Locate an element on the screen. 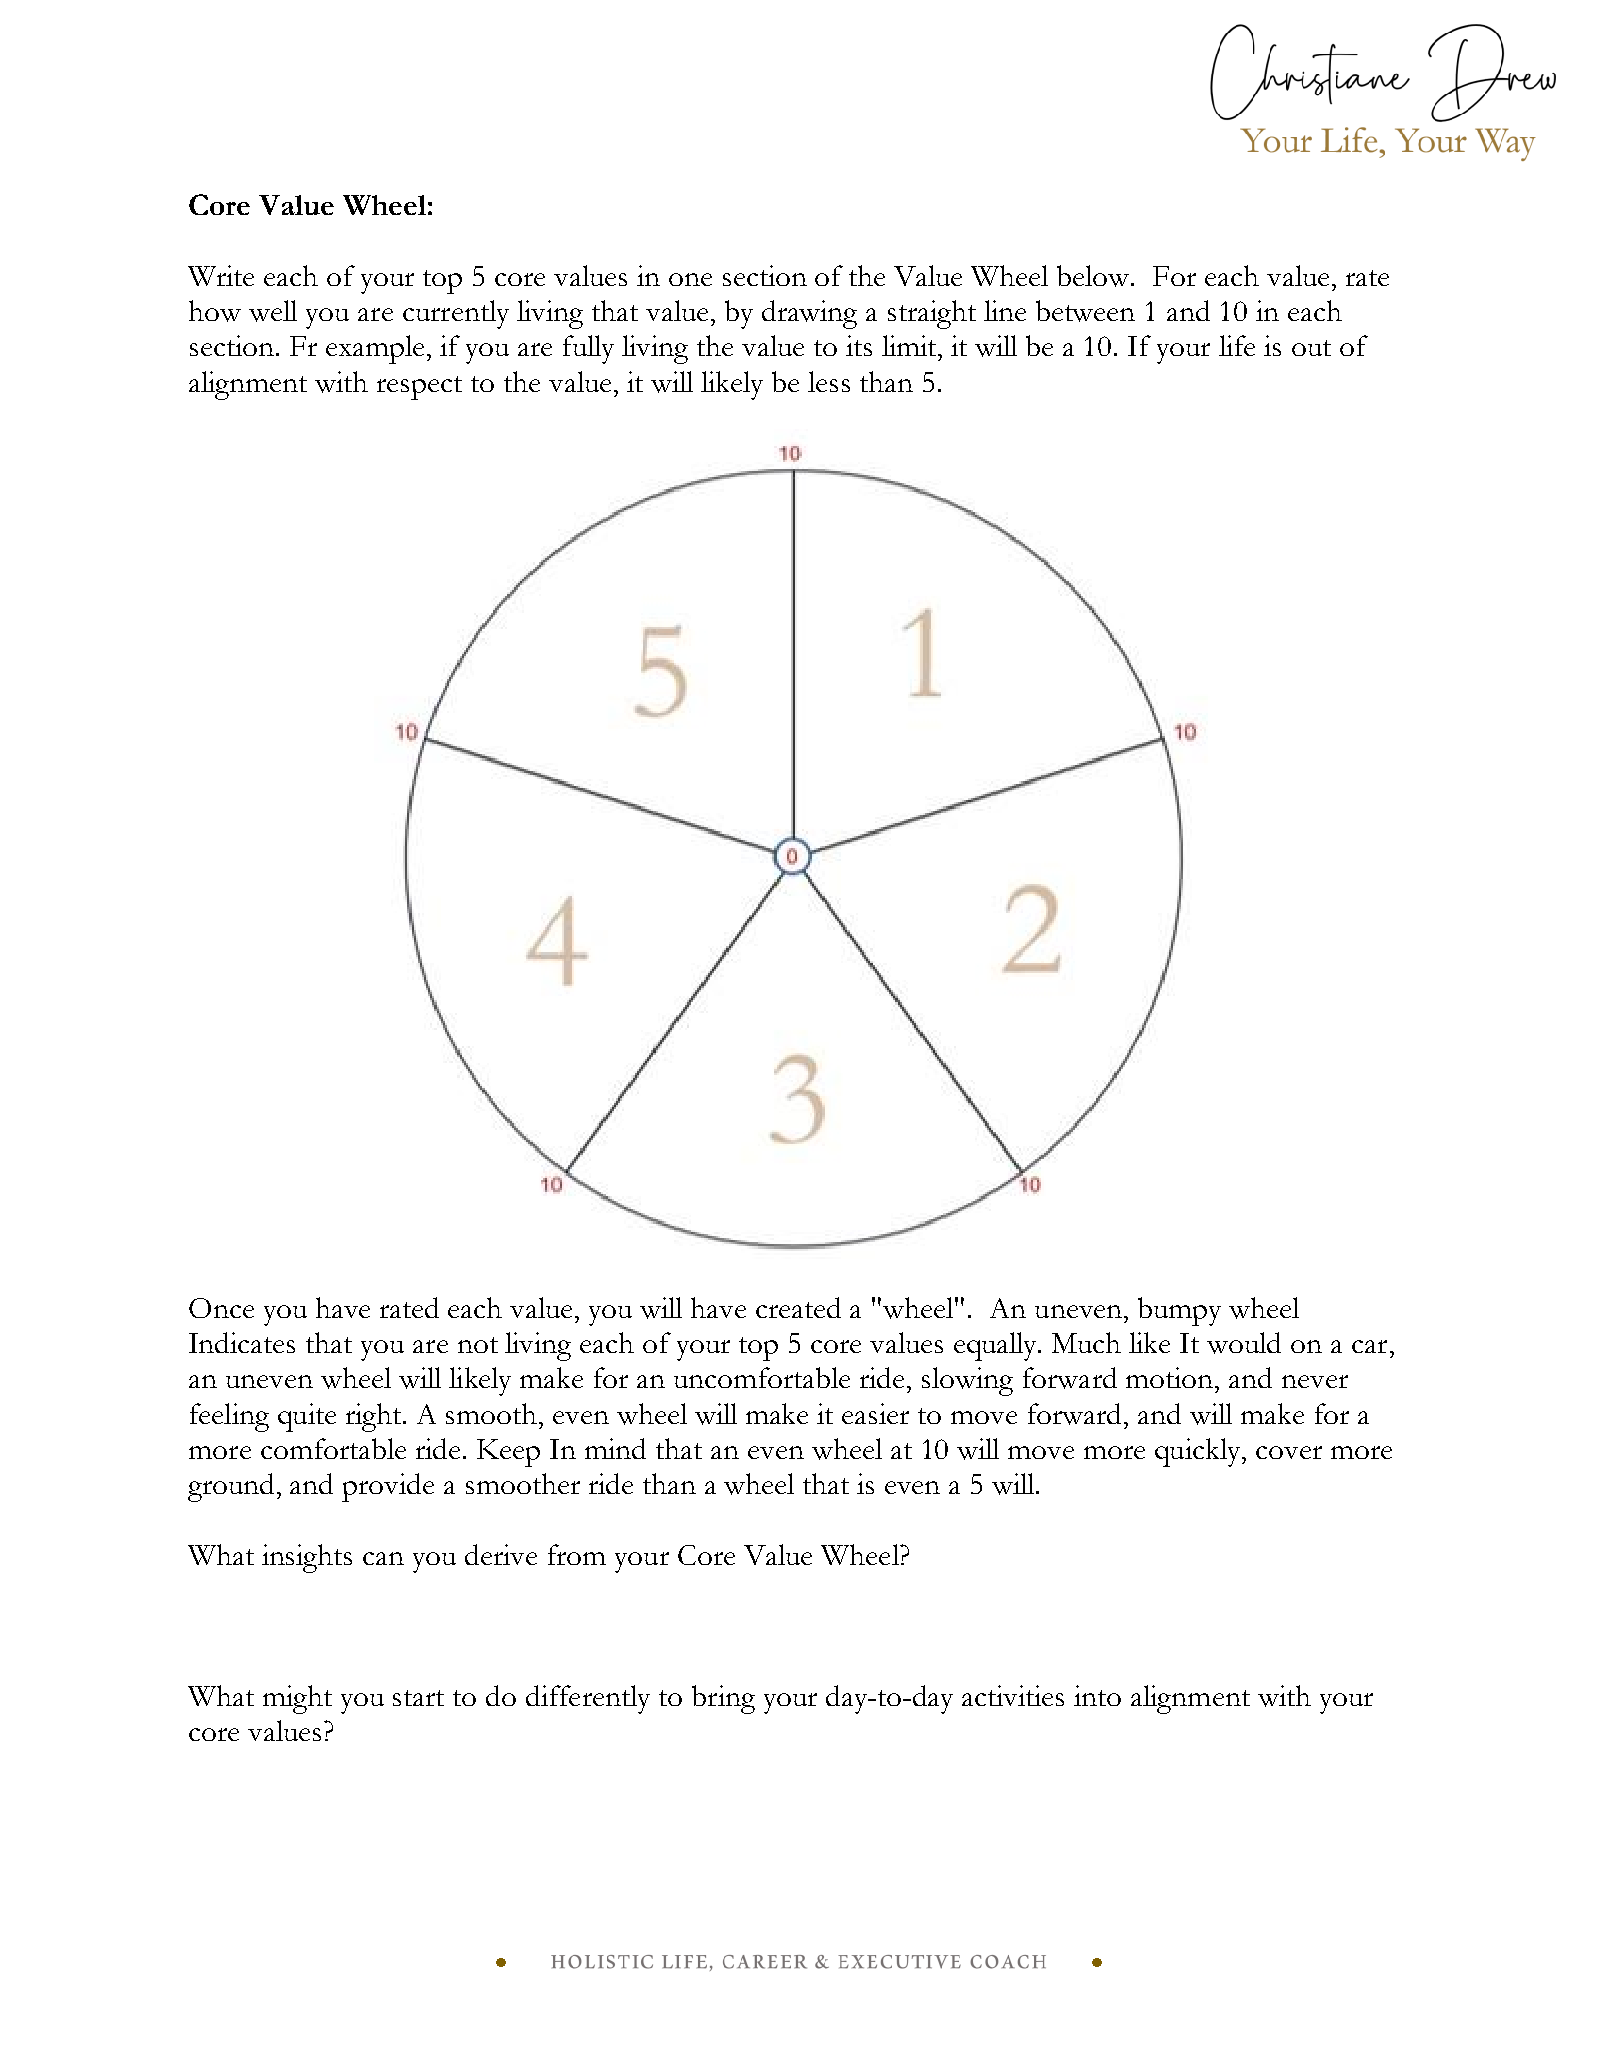 This screenshot has height=2069, width=1599. life is located at coordinates (1237, 345).
